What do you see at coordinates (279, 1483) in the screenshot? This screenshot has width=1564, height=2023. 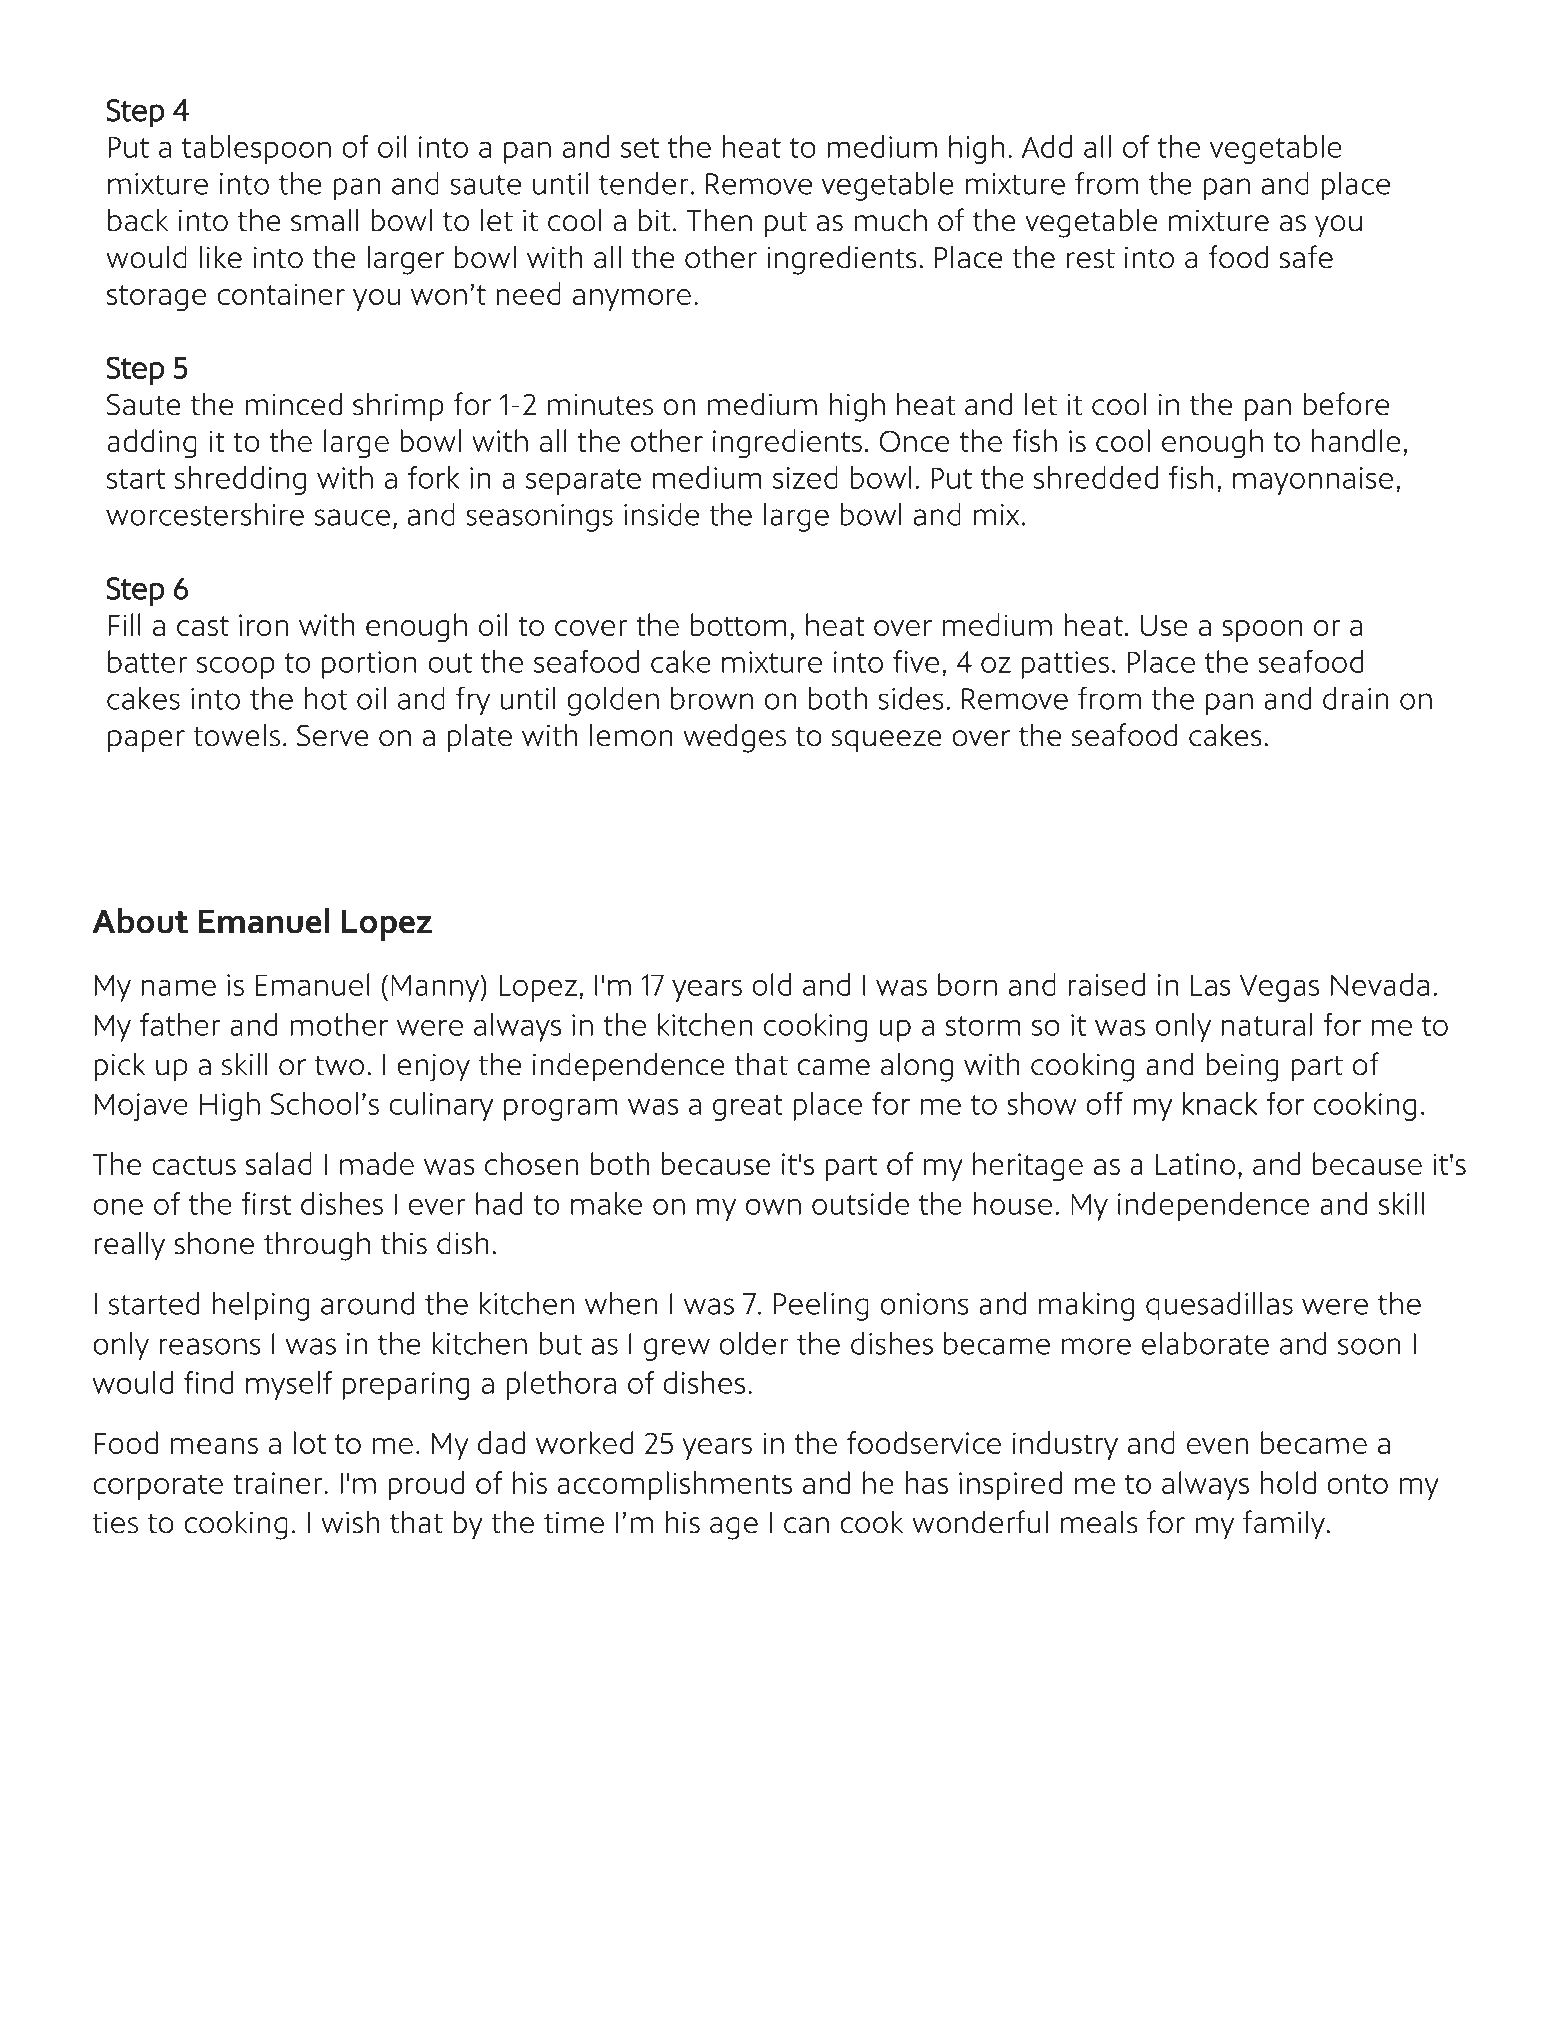 I see `trainer` at bounding box center [279, 1483].
